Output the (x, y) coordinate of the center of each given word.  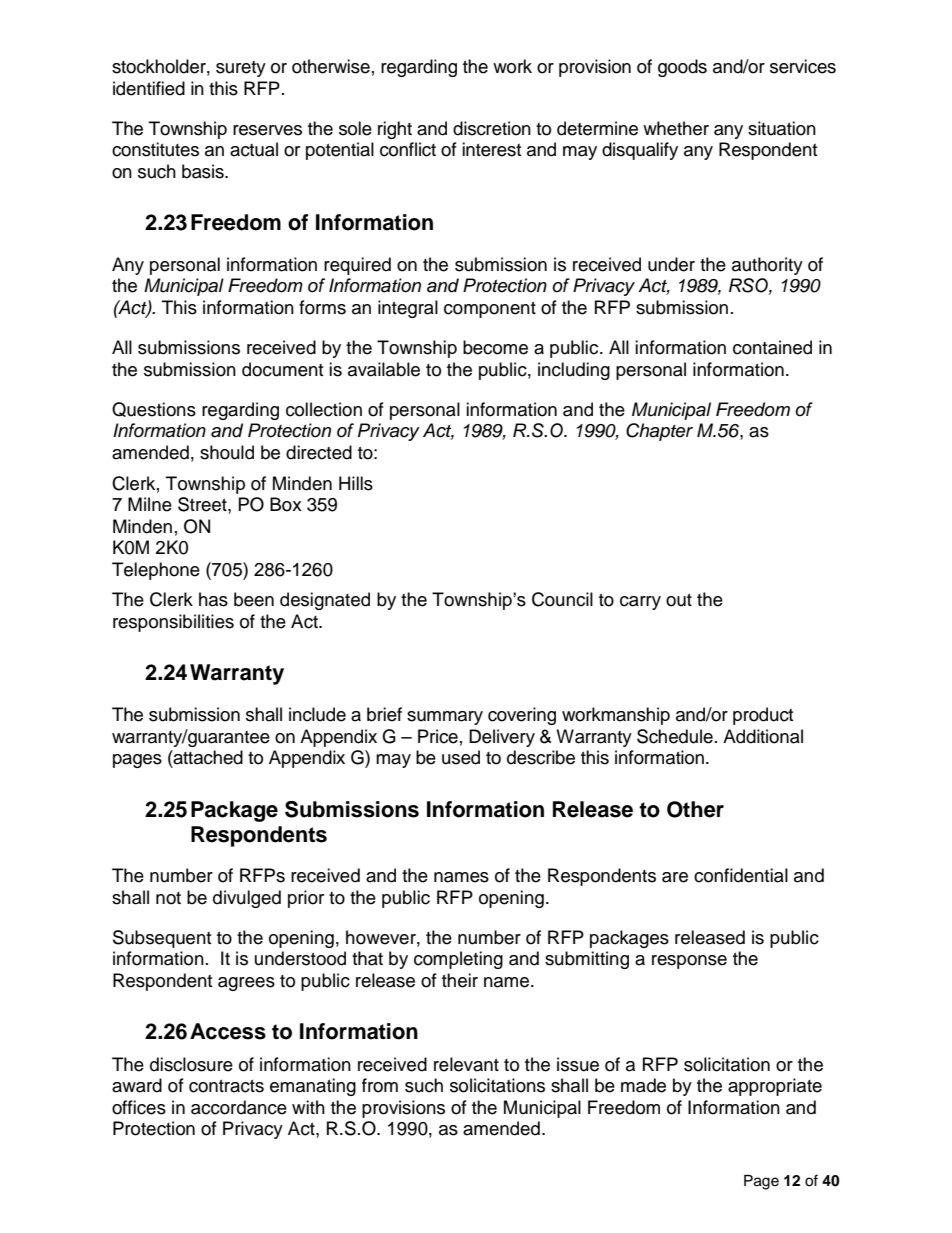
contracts (226, 1086)
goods (682, 68)
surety (241, 69)
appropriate (775, 1087)
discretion (492, 128)
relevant (466, 1064)
